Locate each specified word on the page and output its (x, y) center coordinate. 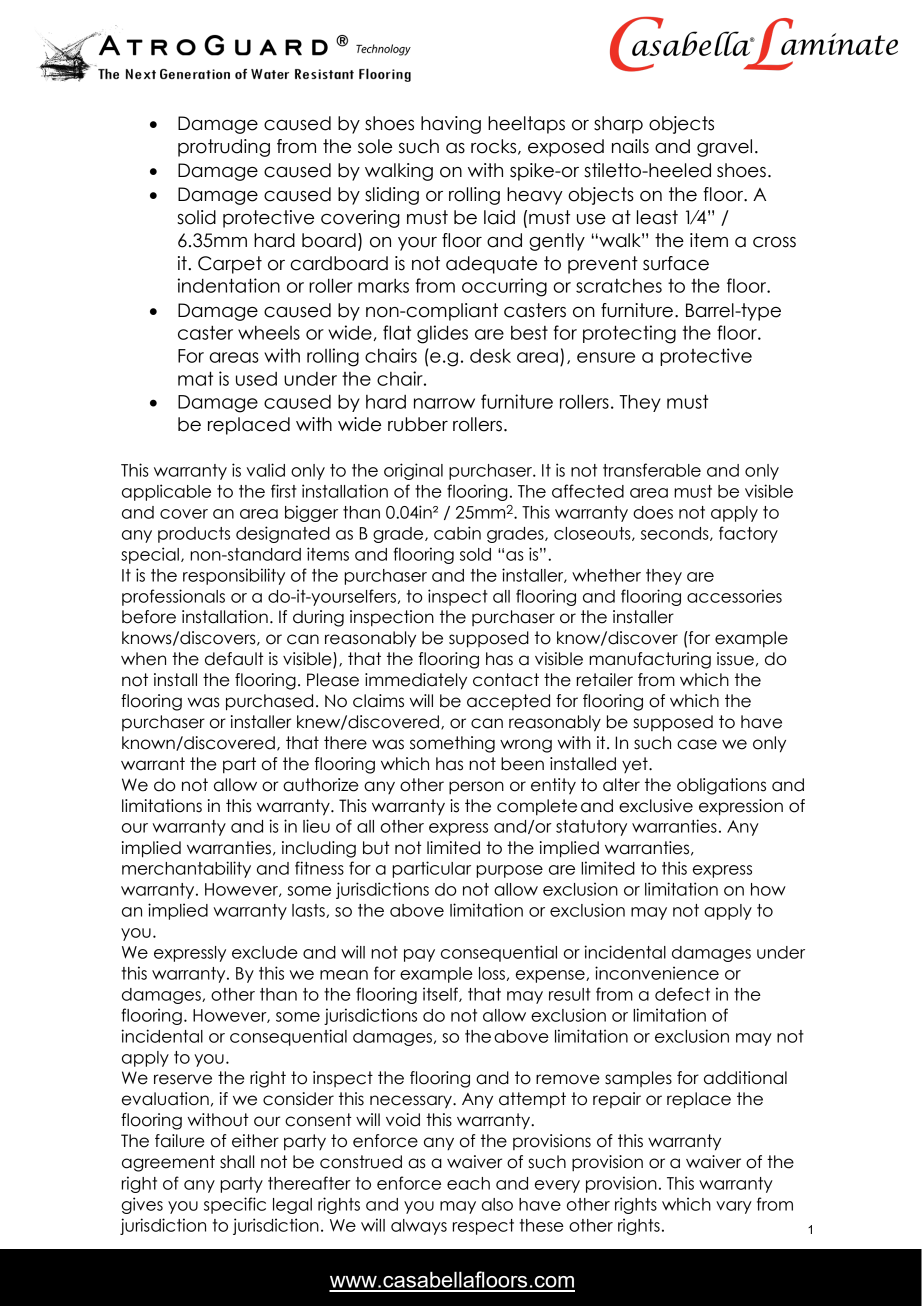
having (451, 125)
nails (630, 146)
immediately (416, 681)
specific (235, 1205)
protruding (224, 148)
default (234, 659)
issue (735, 659)
